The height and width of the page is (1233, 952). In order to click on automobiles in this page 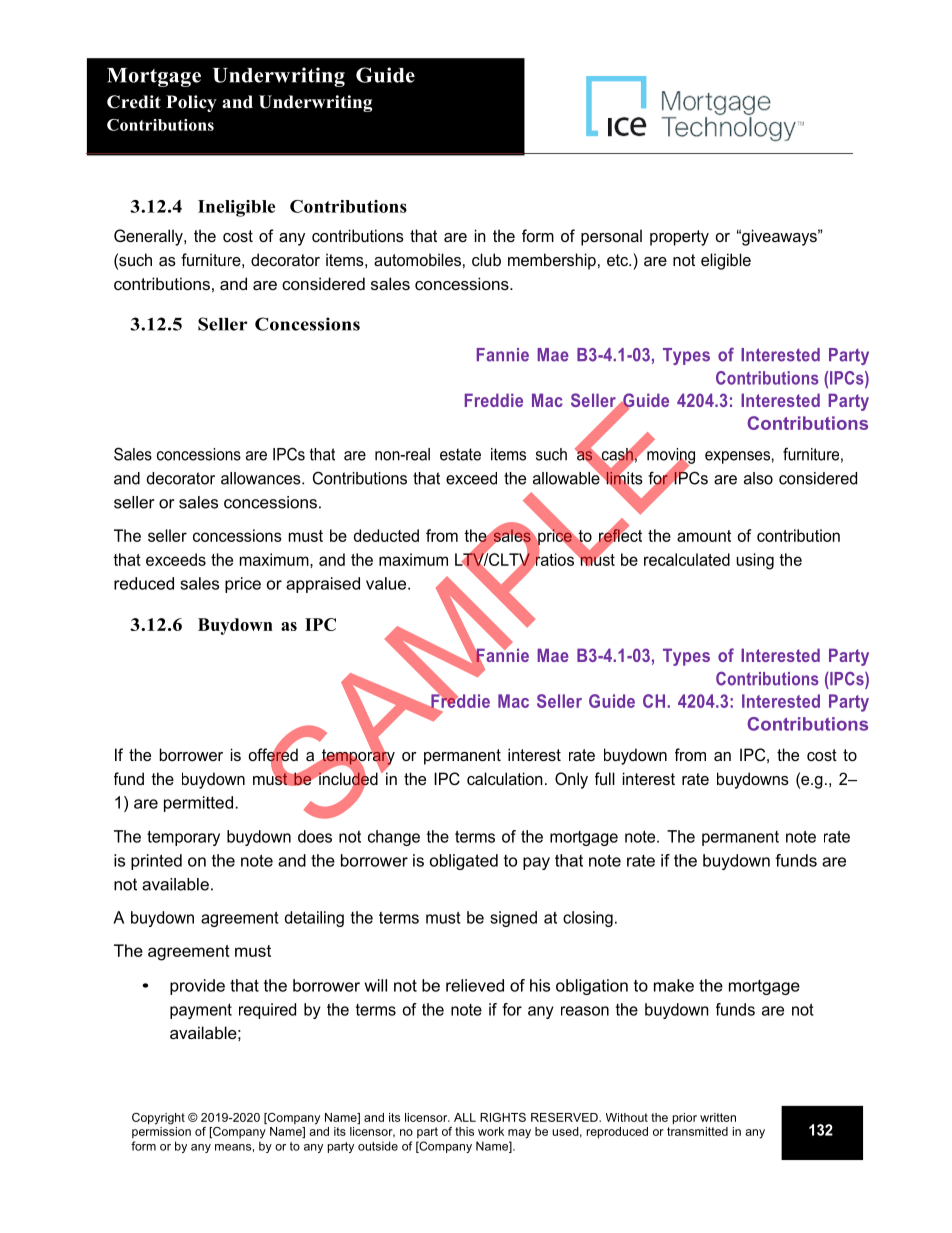, I will do `click(417, 259)`.
